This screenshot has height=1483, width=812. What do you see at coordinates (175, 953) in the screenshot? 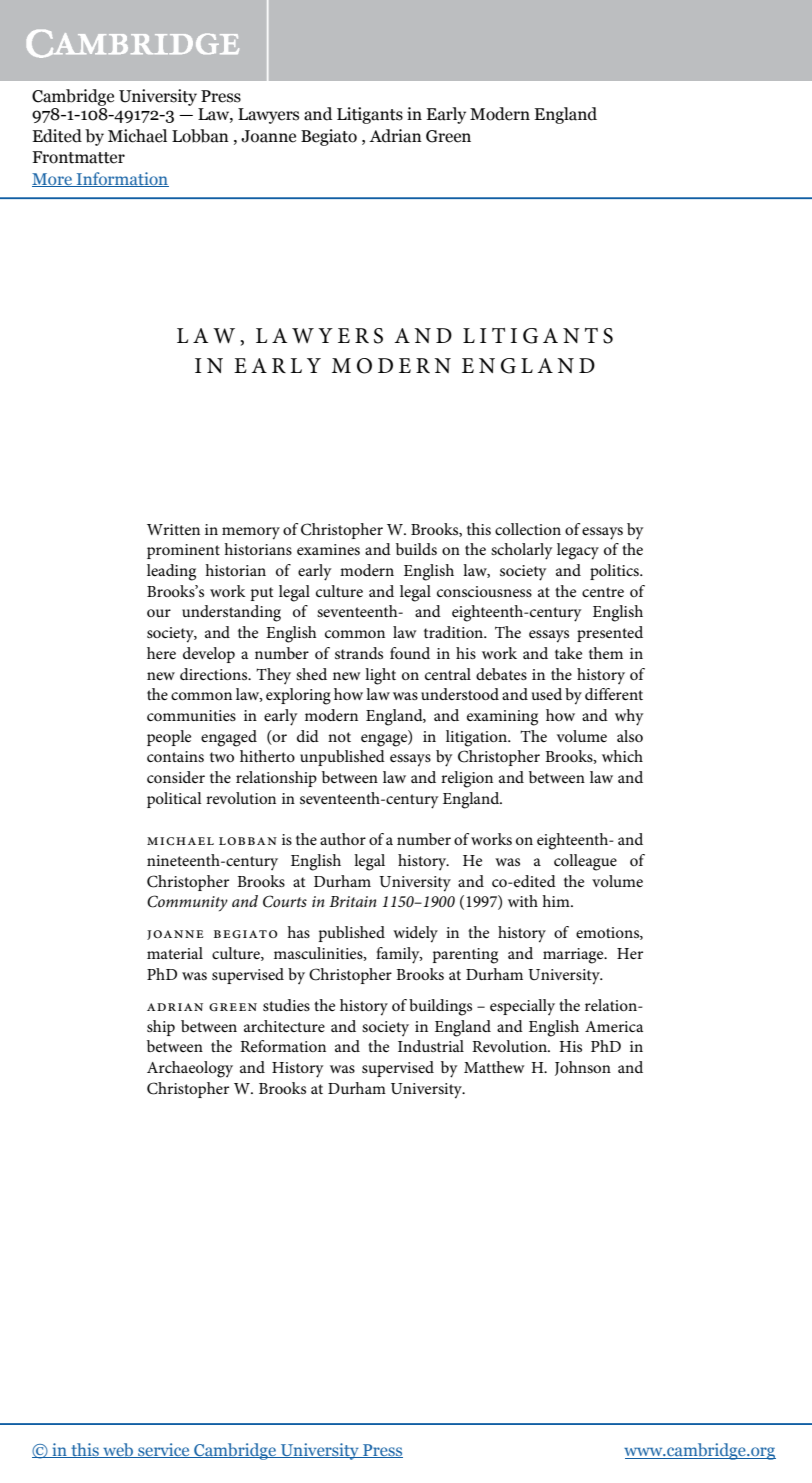
I see `material` at bounding box center [175, 953].
